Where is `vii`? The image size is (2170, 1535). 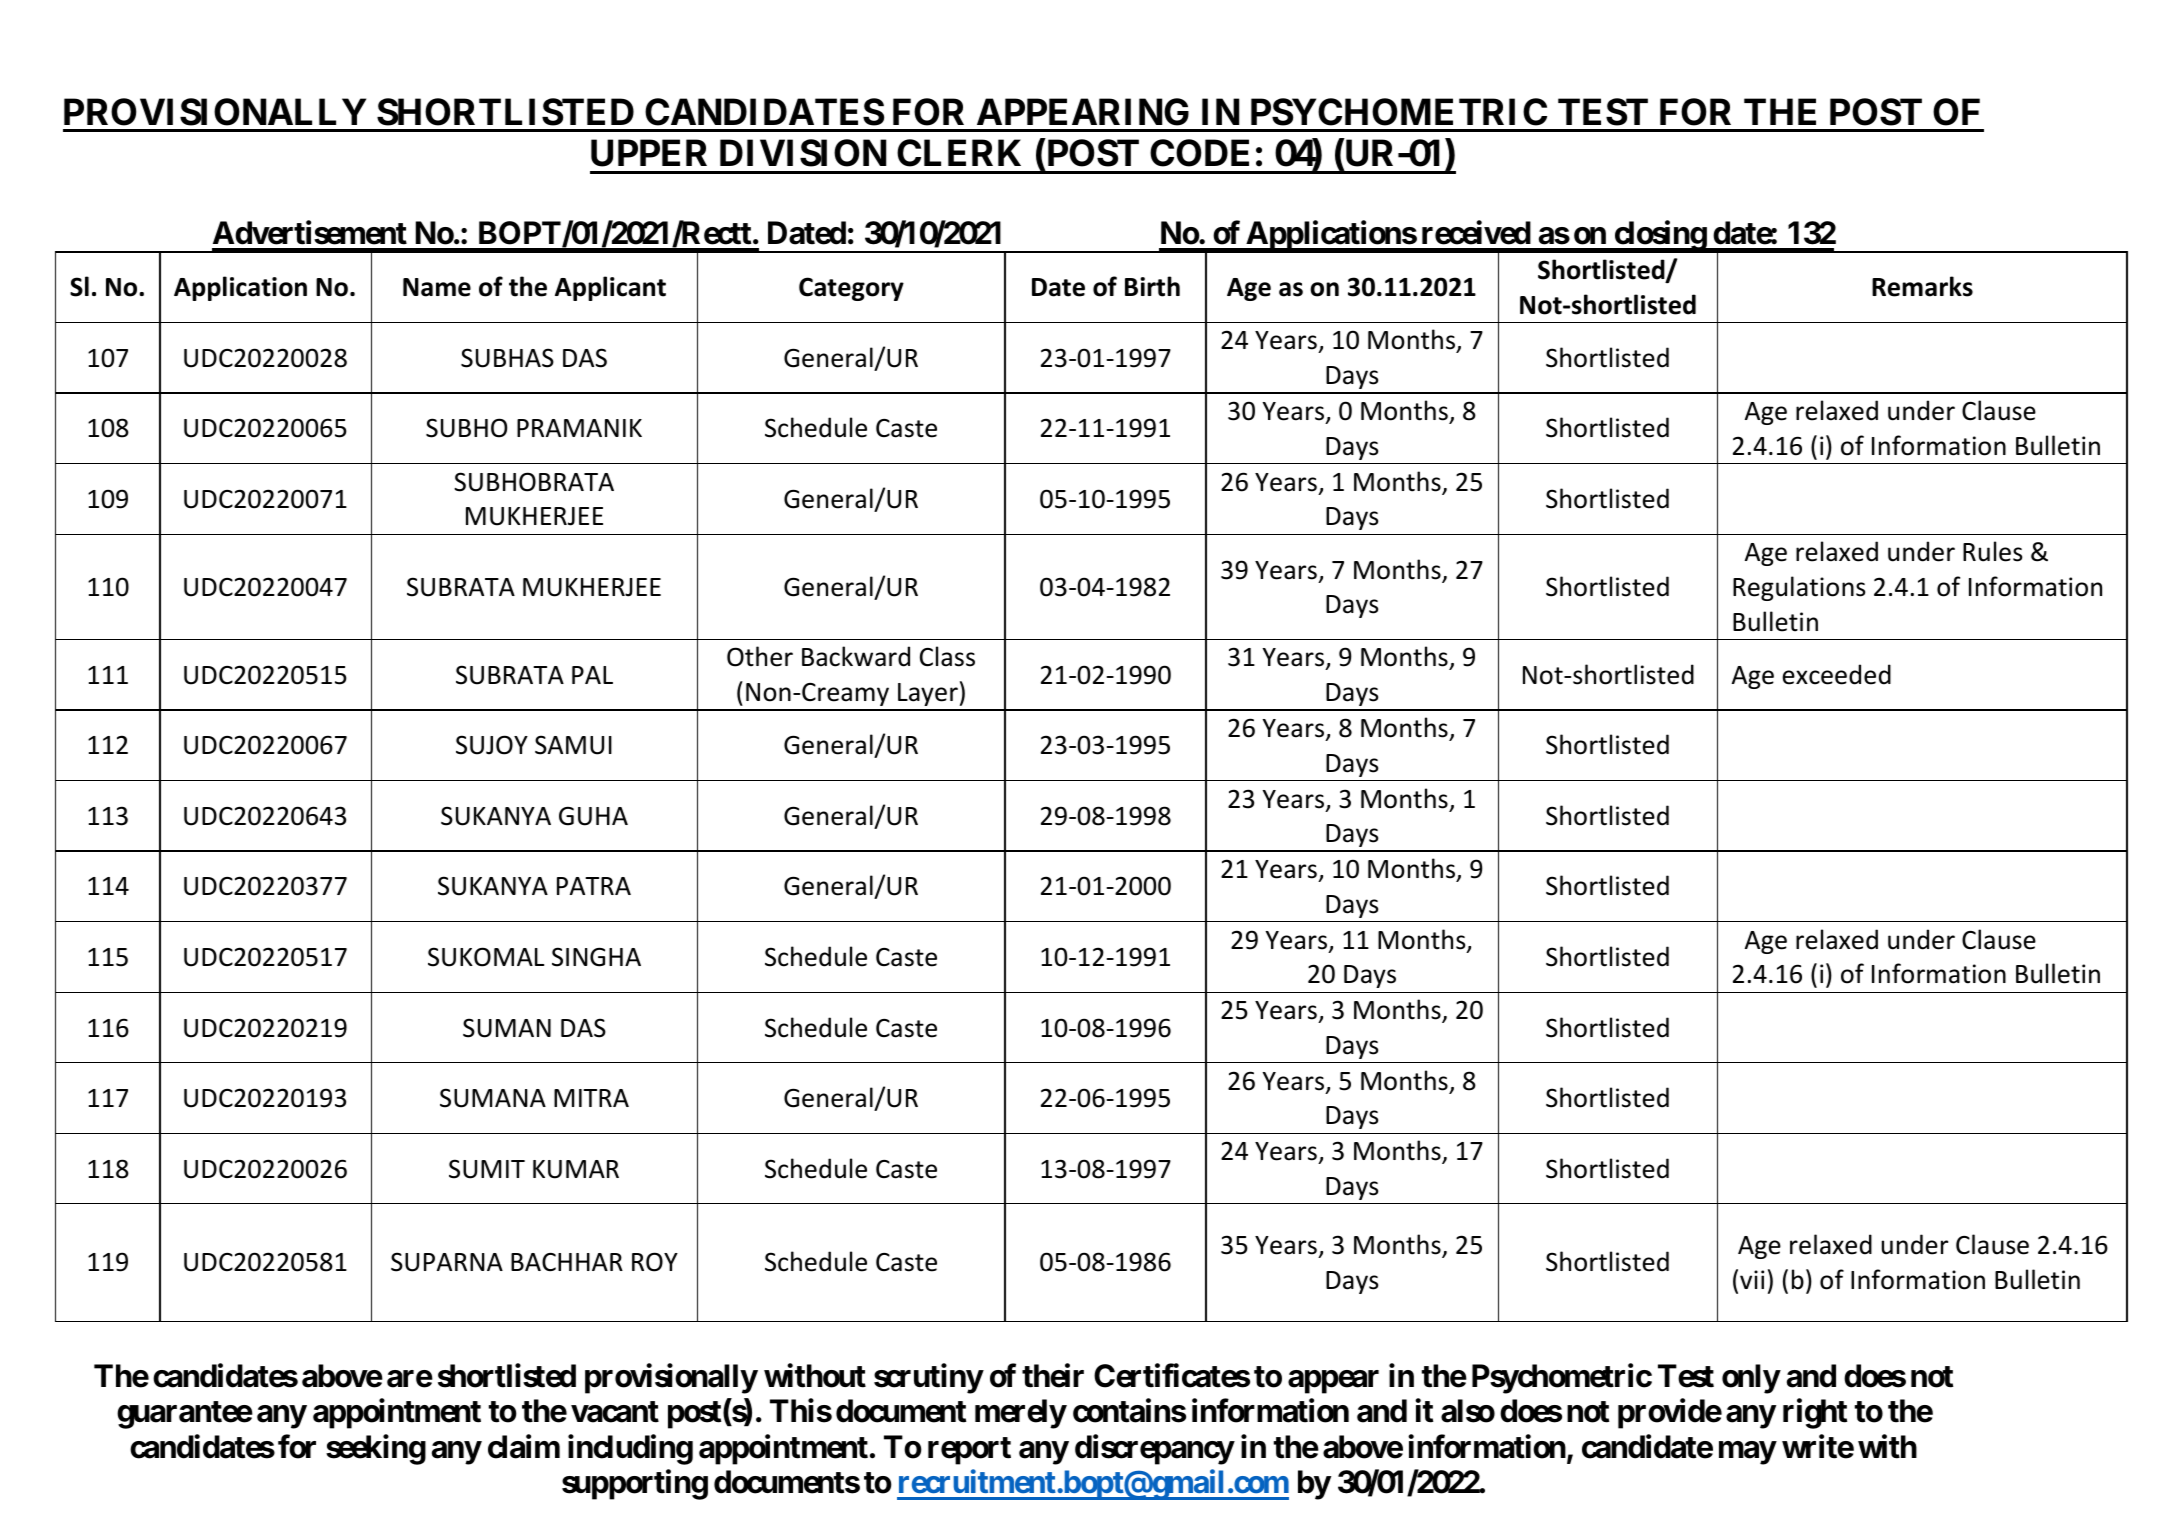 vii is located at coordinates (1752, 1279).
